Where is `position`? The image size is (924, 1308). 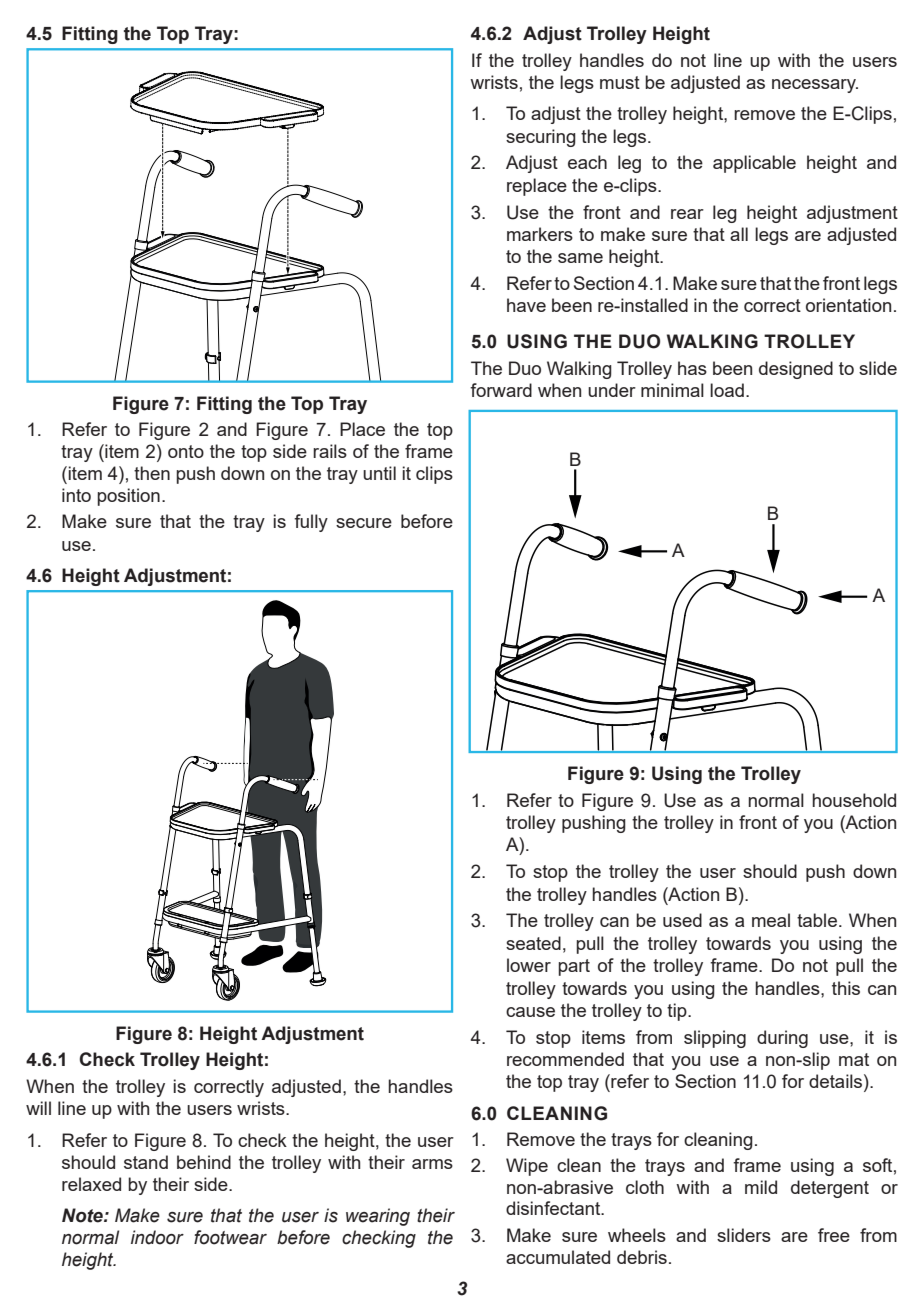 position is located at coordinates (128, 497).
